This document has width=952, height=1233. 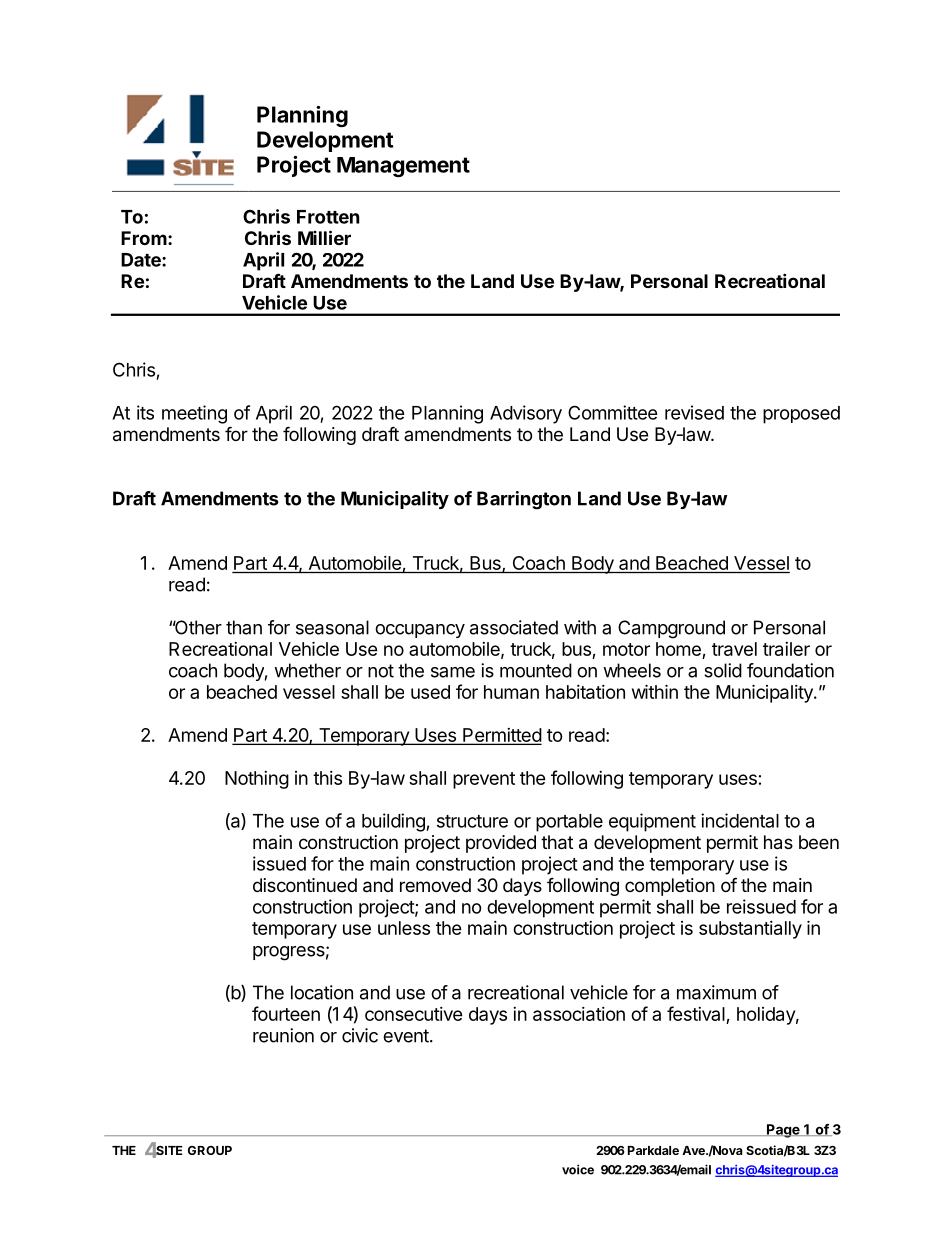 What do you see at coordinates (723, 670) in the document?
I see `solid` at bounding box center [723, 670].
